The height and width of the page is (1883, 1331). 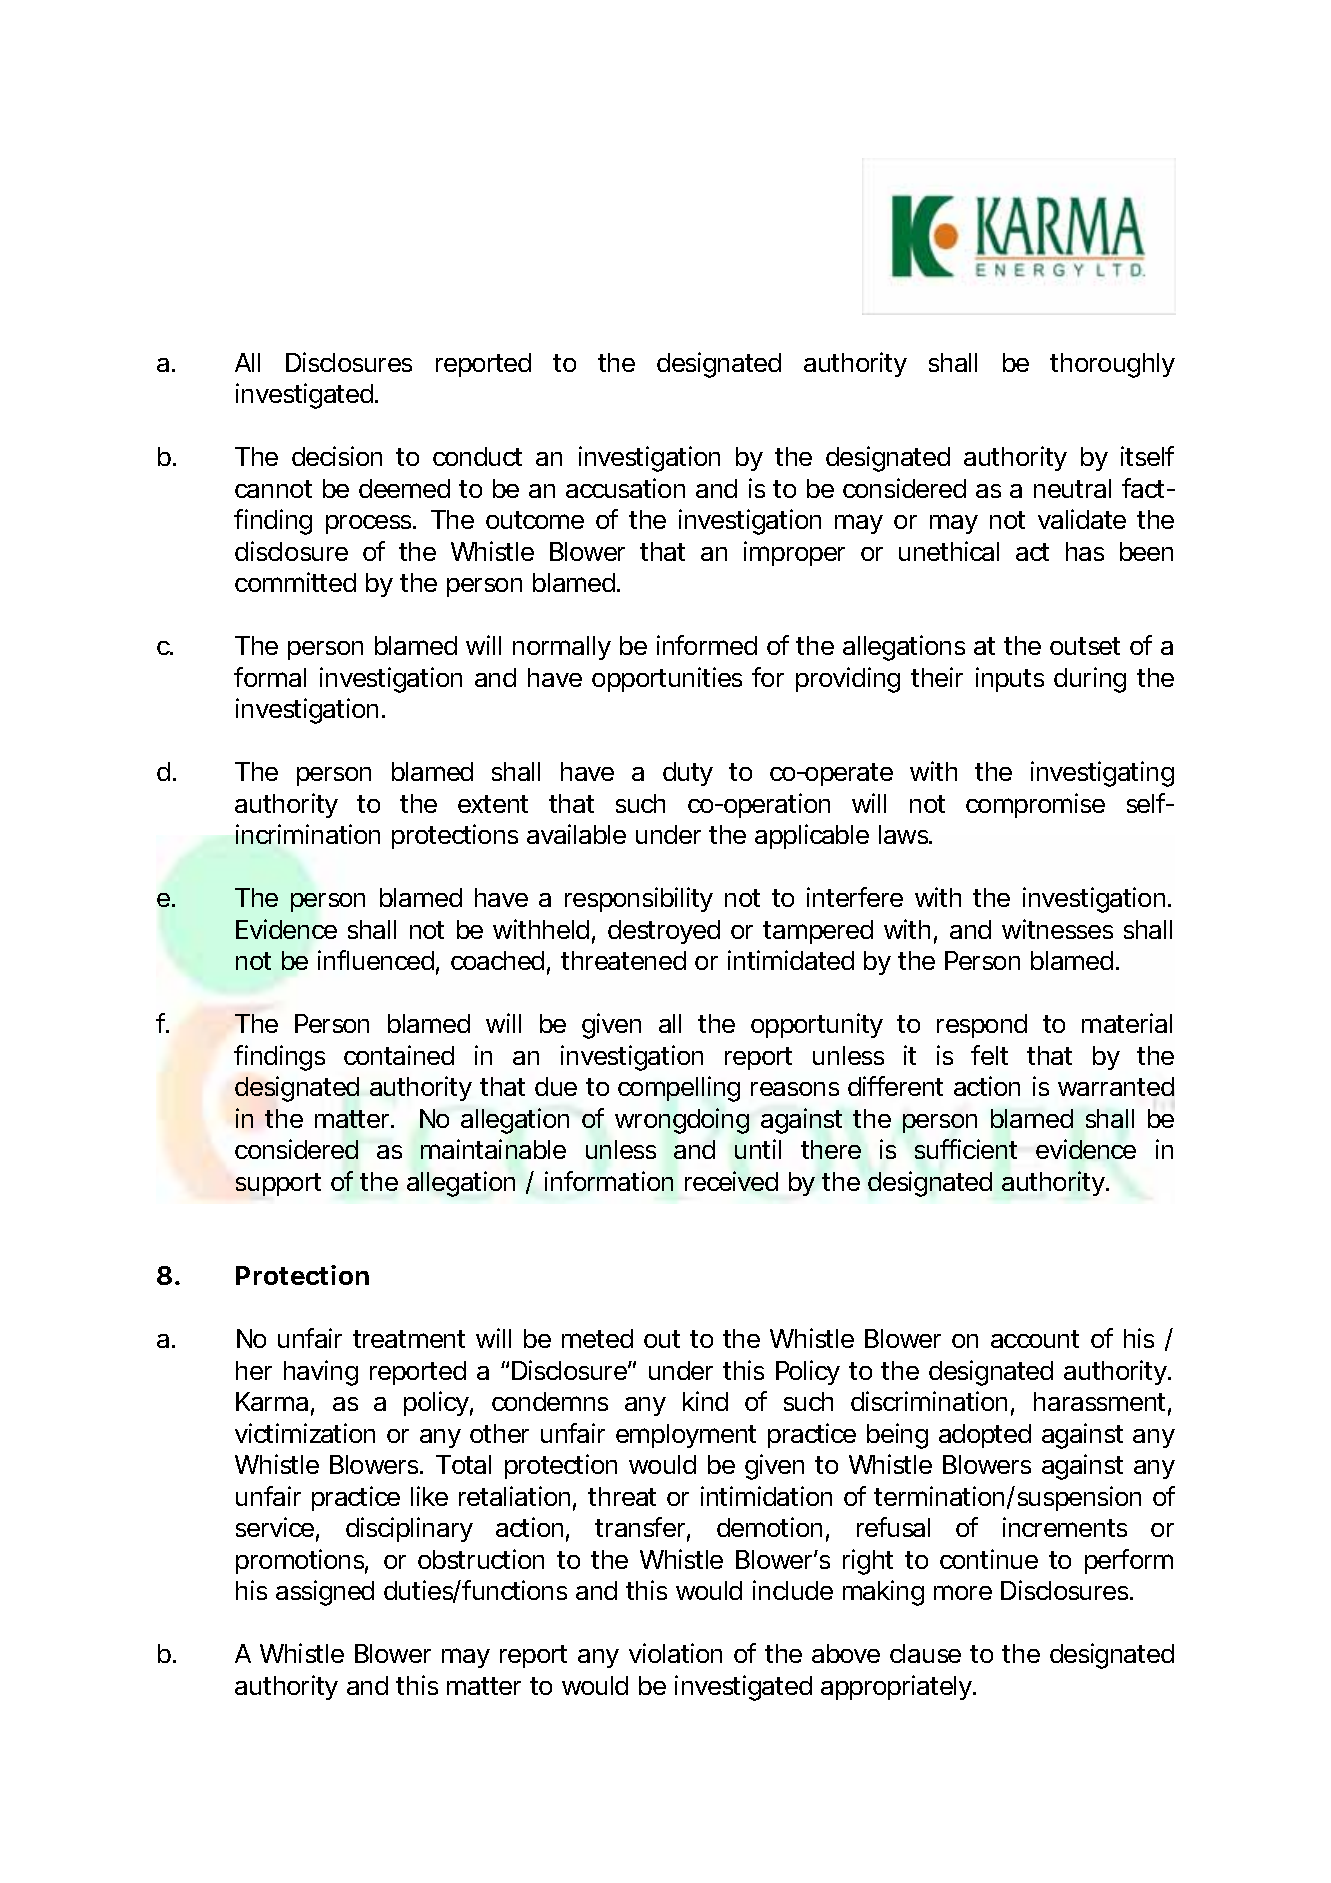 What do you see at coordinates (270, 677) in the page?
I see `formal` at bounding box center [270, 677].
